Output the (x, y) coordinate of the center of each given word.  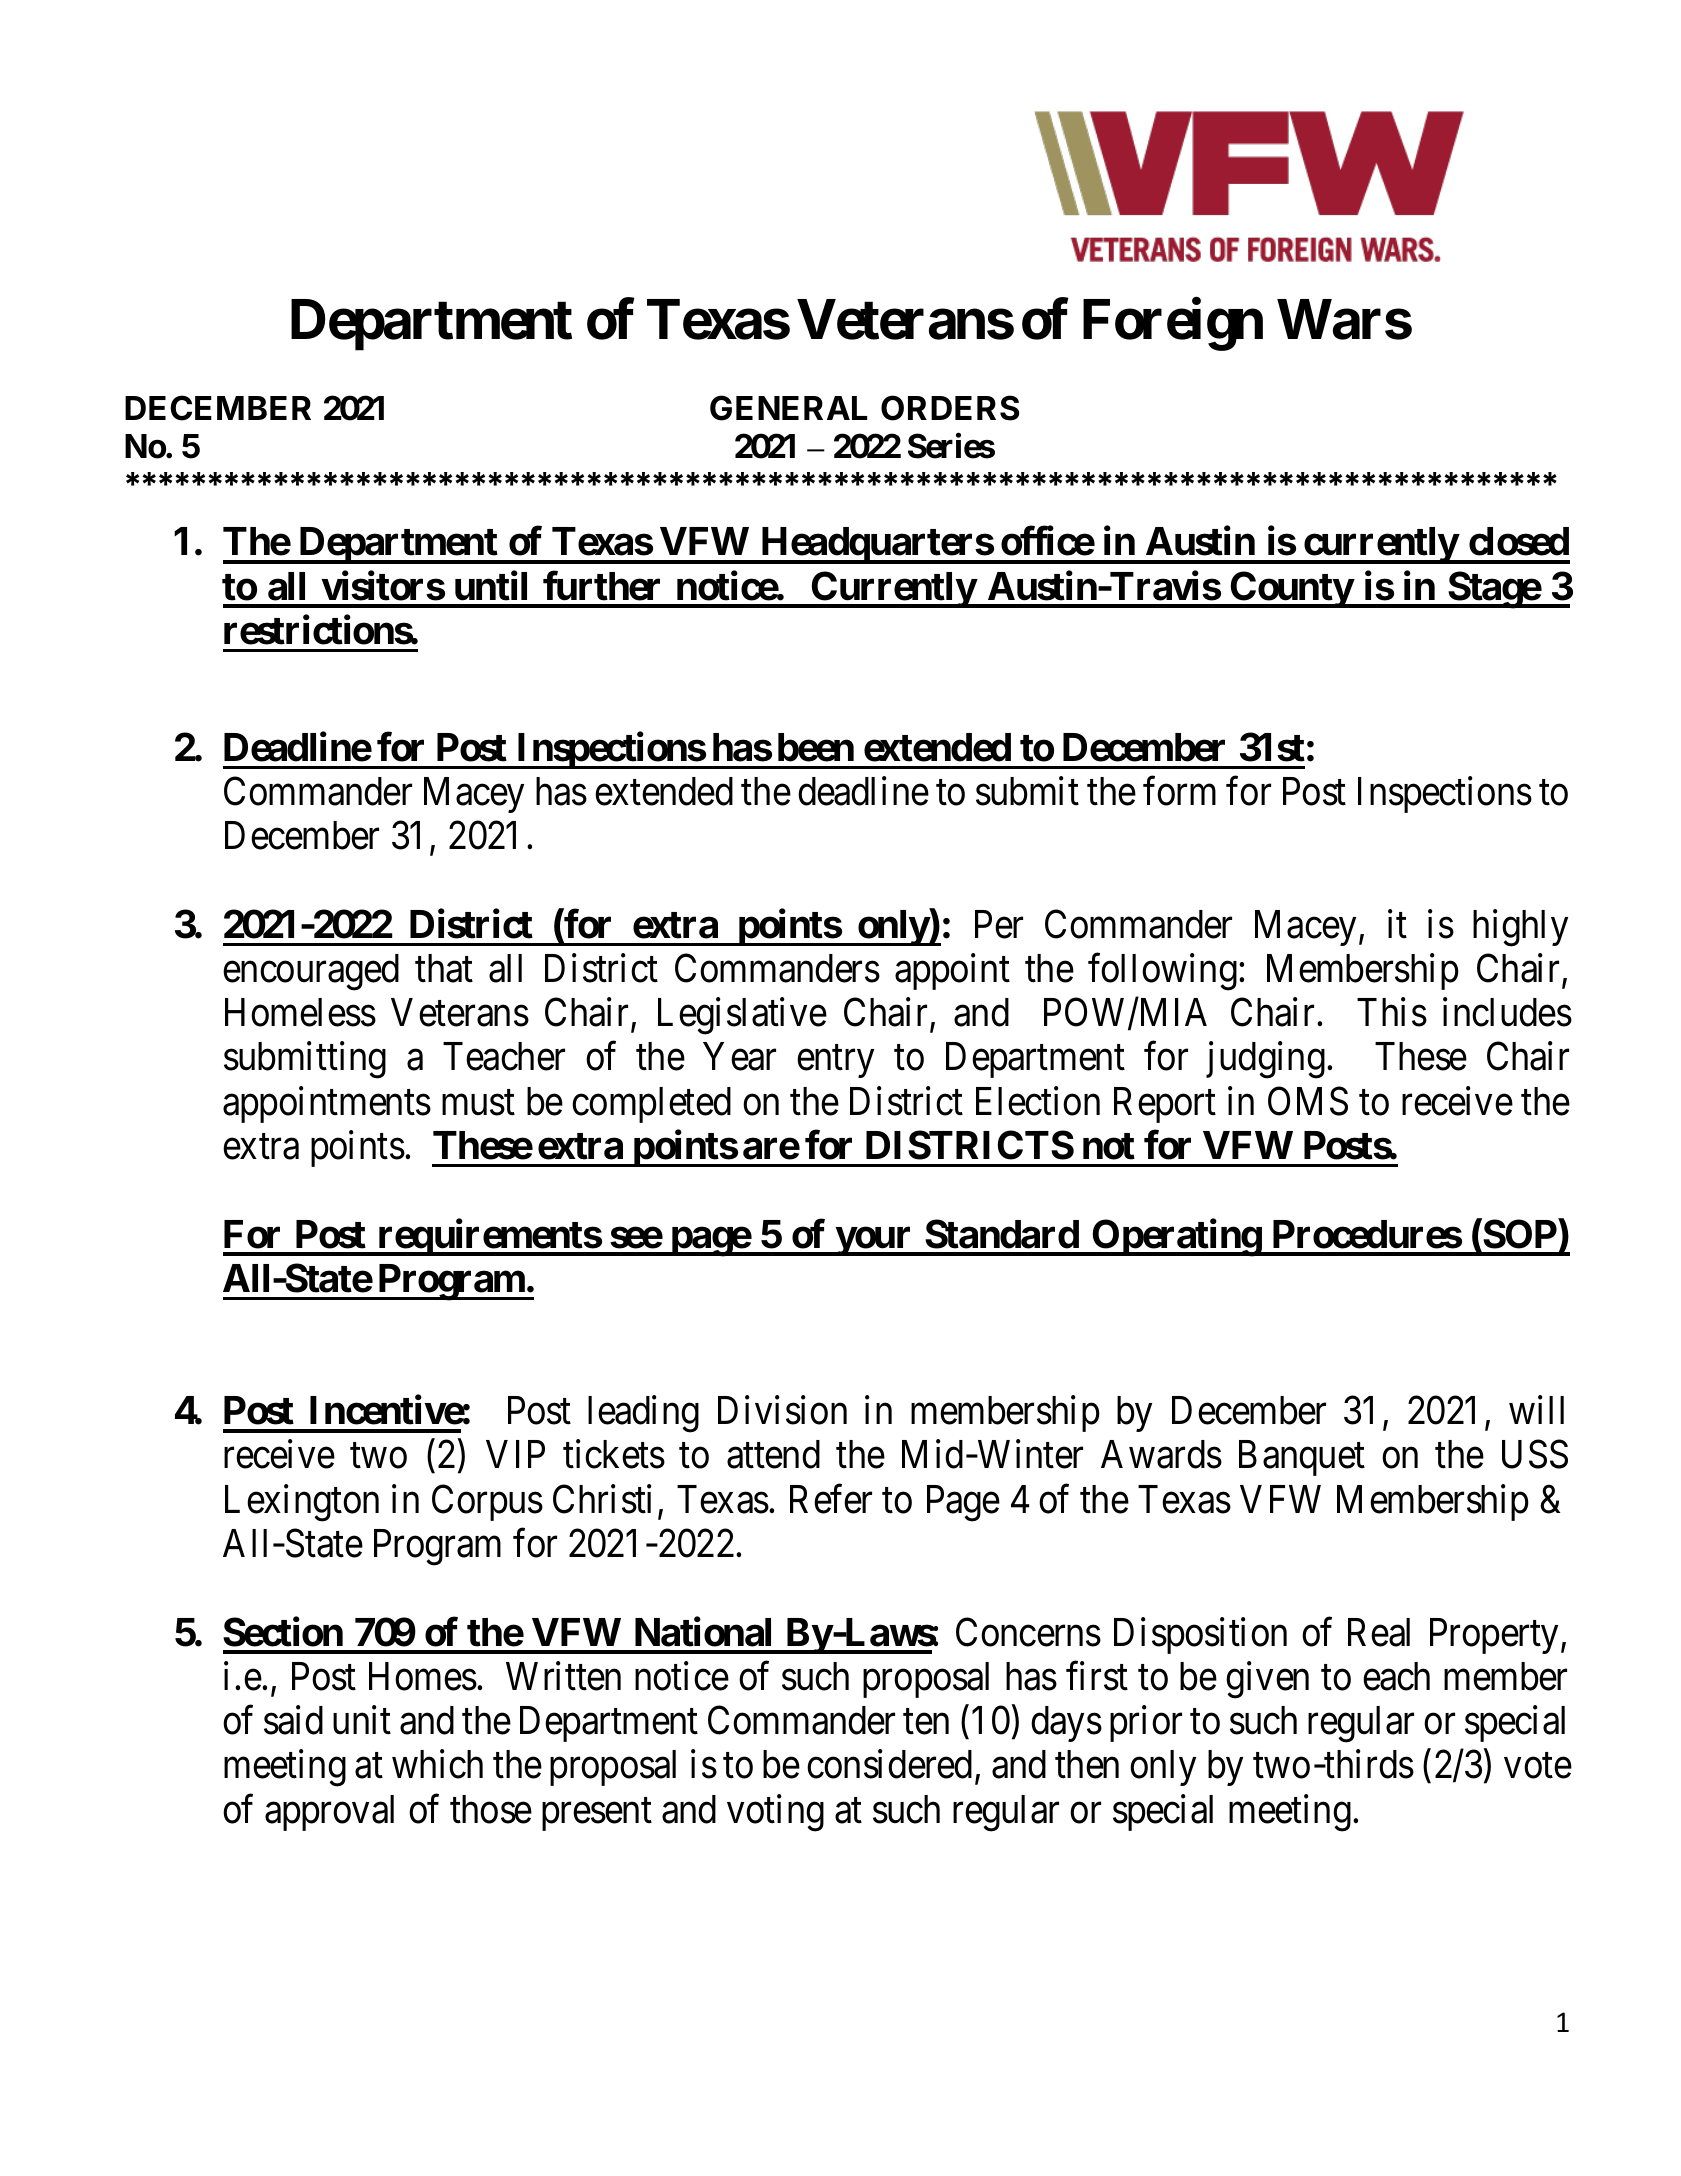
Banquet (1302, 1458)
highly (1520, 928)
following (1162, 972)
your (874, 1241)
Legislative (742, 1016)
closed (1519, 541)
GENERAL (788, 408)
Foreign (1173, 325)
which (437, 1764)
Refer (831, 1499)
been (816, 747)
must (478, 1103)
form (1179, 791)
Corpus (487, 1503)
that (444, 968)
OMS (1308, 1101)
